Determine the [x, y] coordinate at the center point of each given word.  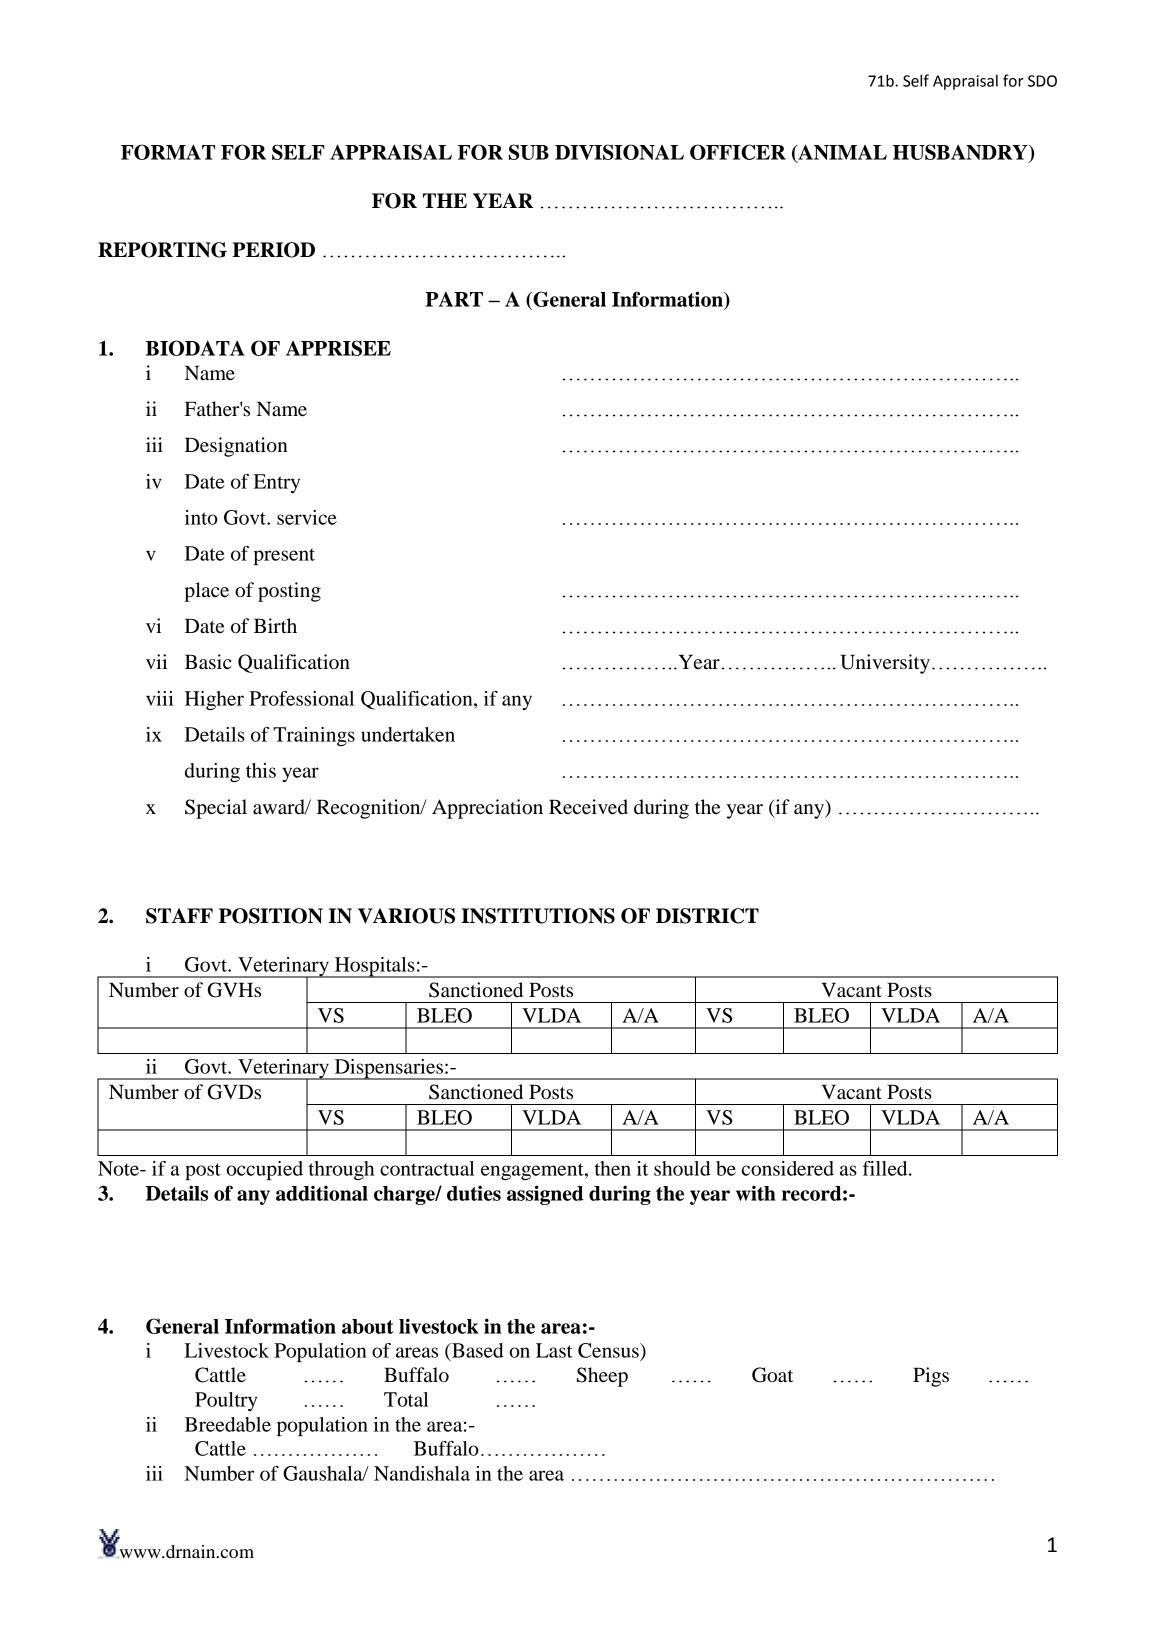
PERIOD [273, 250]
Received [588, 807]
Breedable [228, 1424]
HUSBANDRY [961, 153]
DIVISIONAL [619, 152]
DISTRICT [707, 916]
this [261, 770]
